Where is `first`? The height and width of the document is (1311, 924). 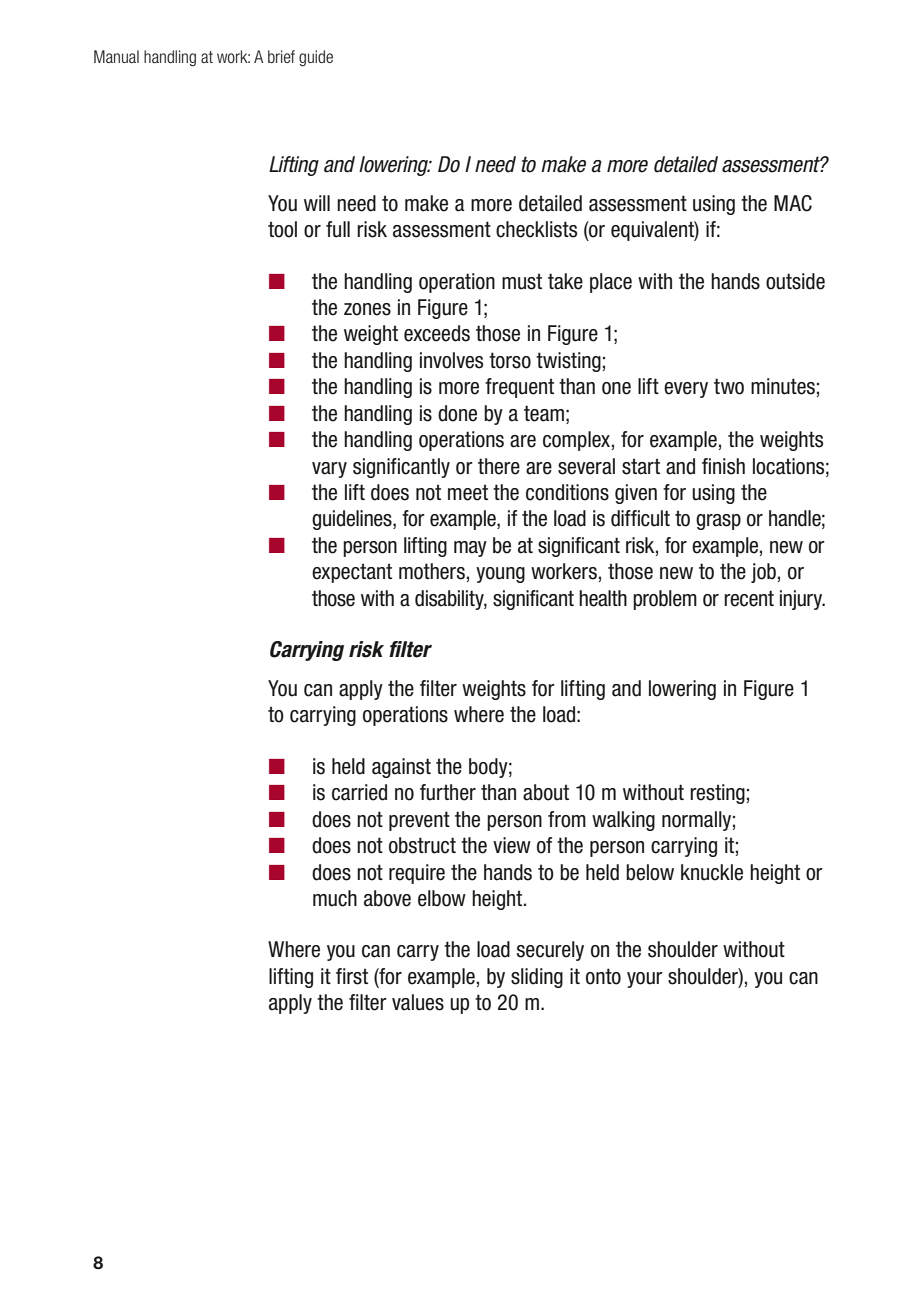
first is located at coordinates (352, 976).
